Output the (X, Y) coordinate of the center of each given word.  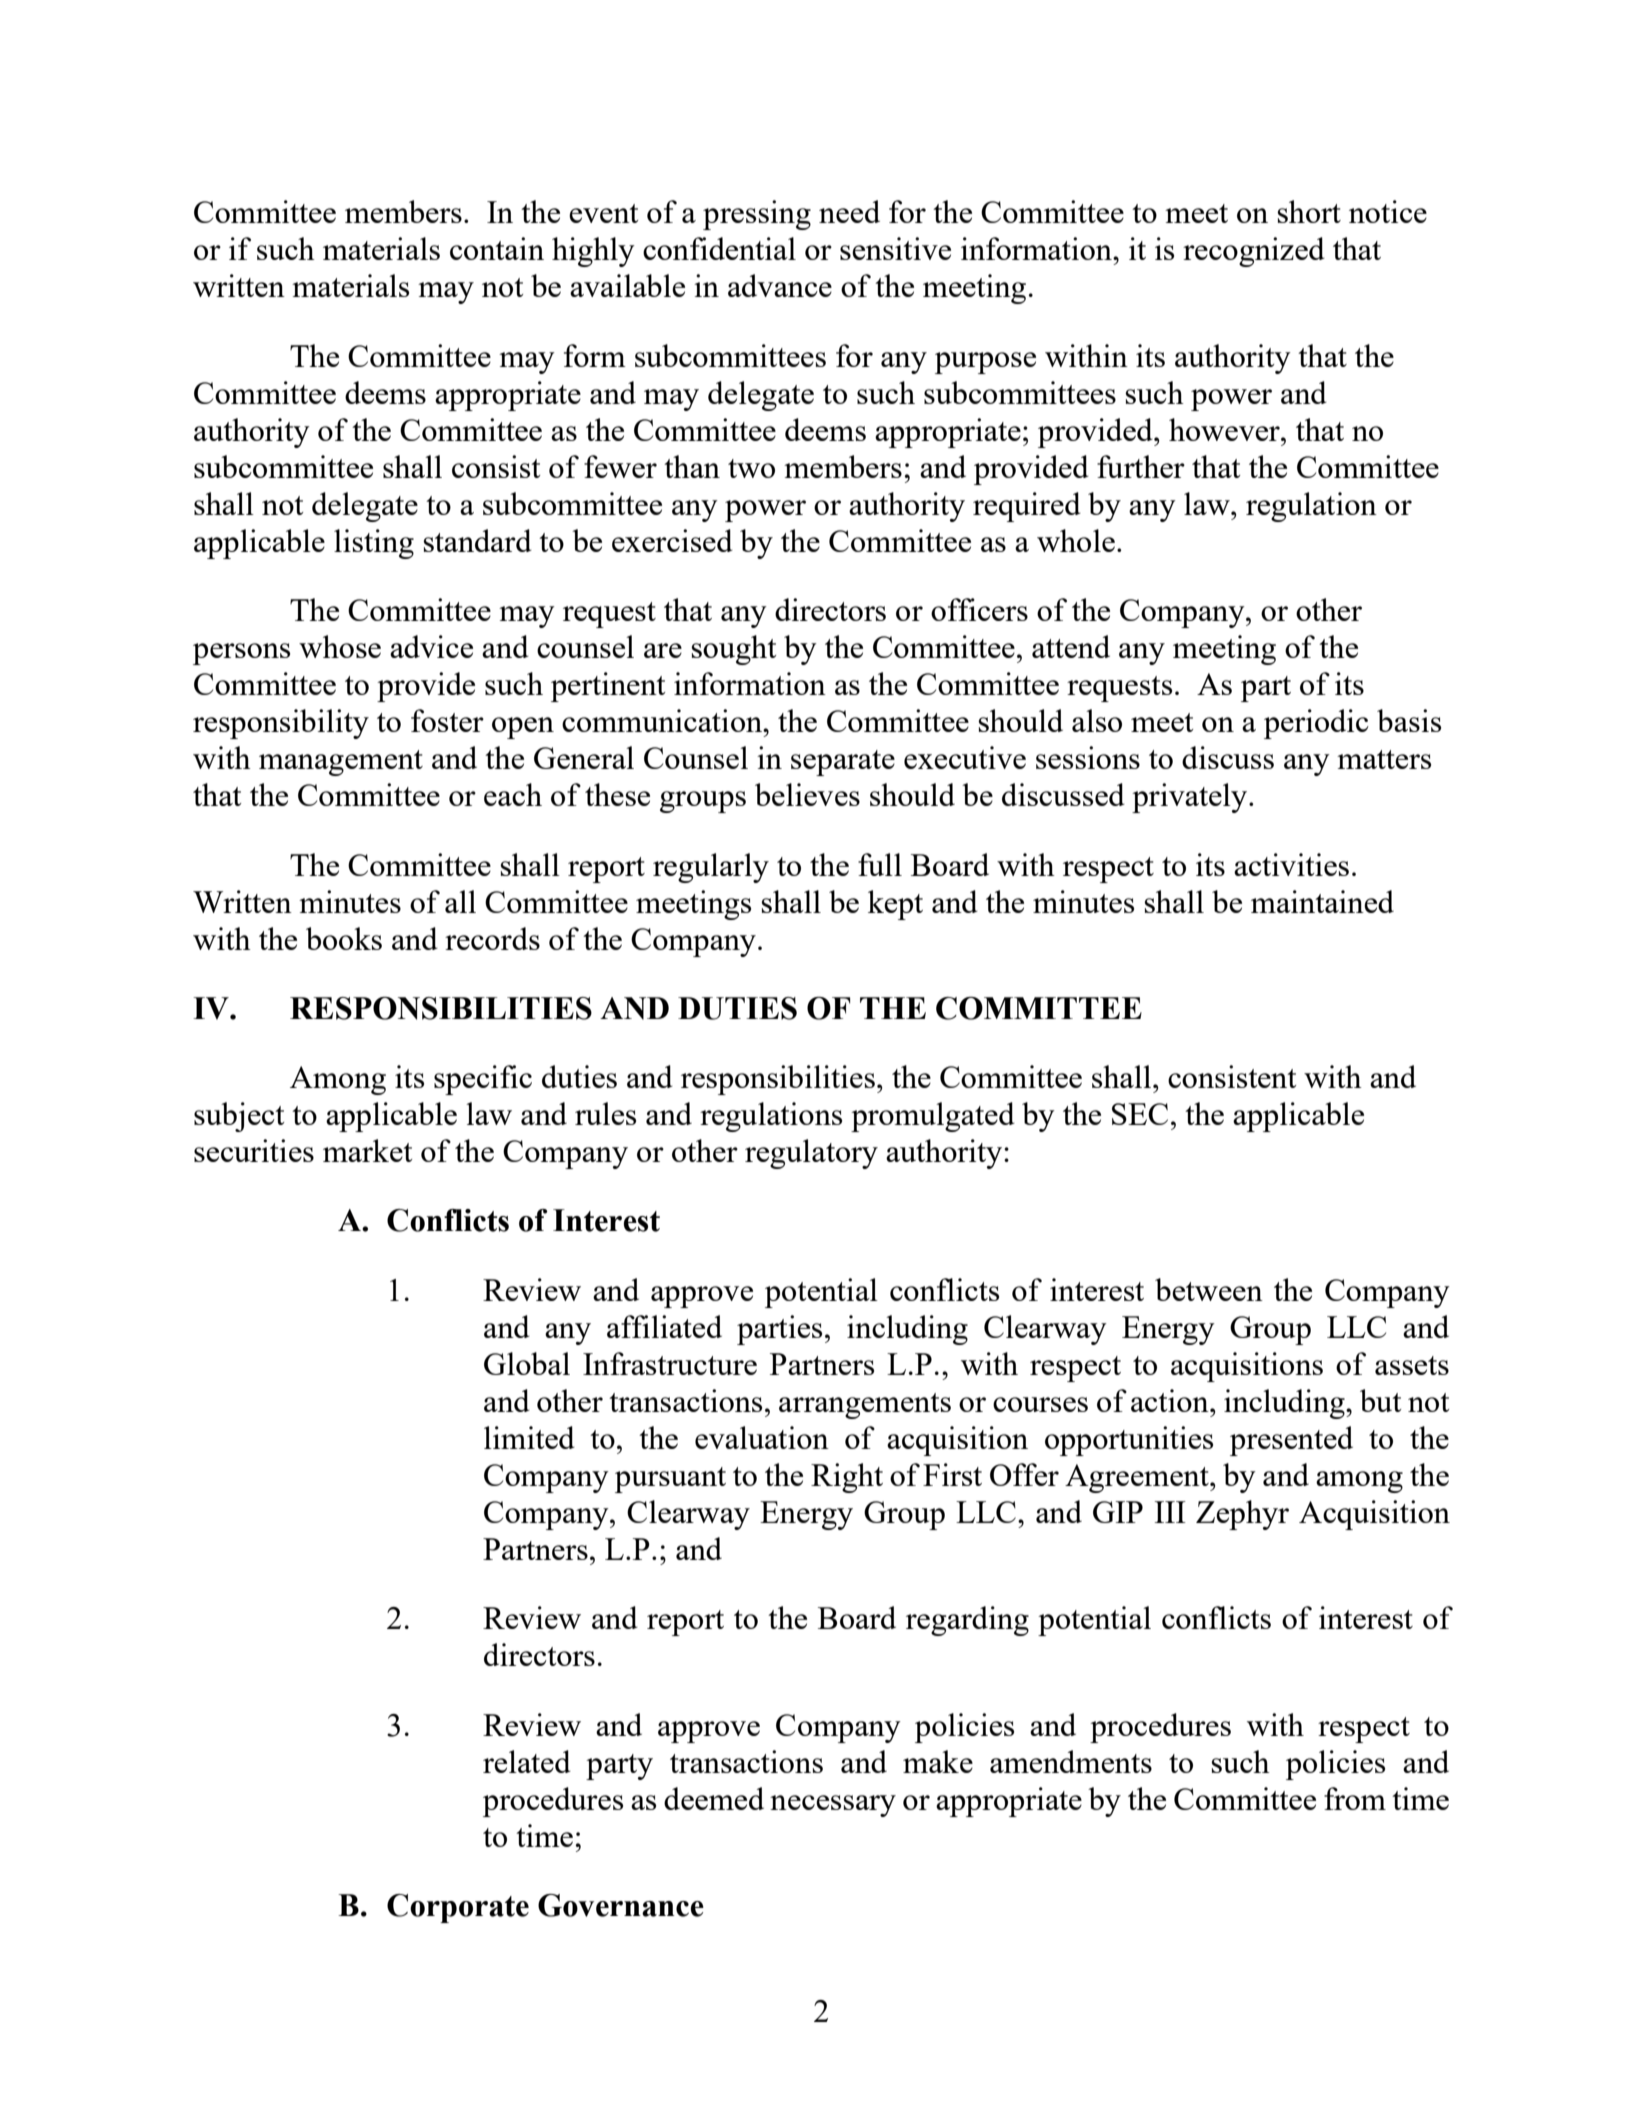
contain (497, 248)
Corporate (458, 1908)
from (1355, 1798)
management (341, 763)
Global (527, 1363)
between (1209, 1289)
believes (807, 794)
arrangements (865, 1406)
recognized (1254, 252)
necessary (833, 1806)
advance (780, 285)
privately (1191, 798)
